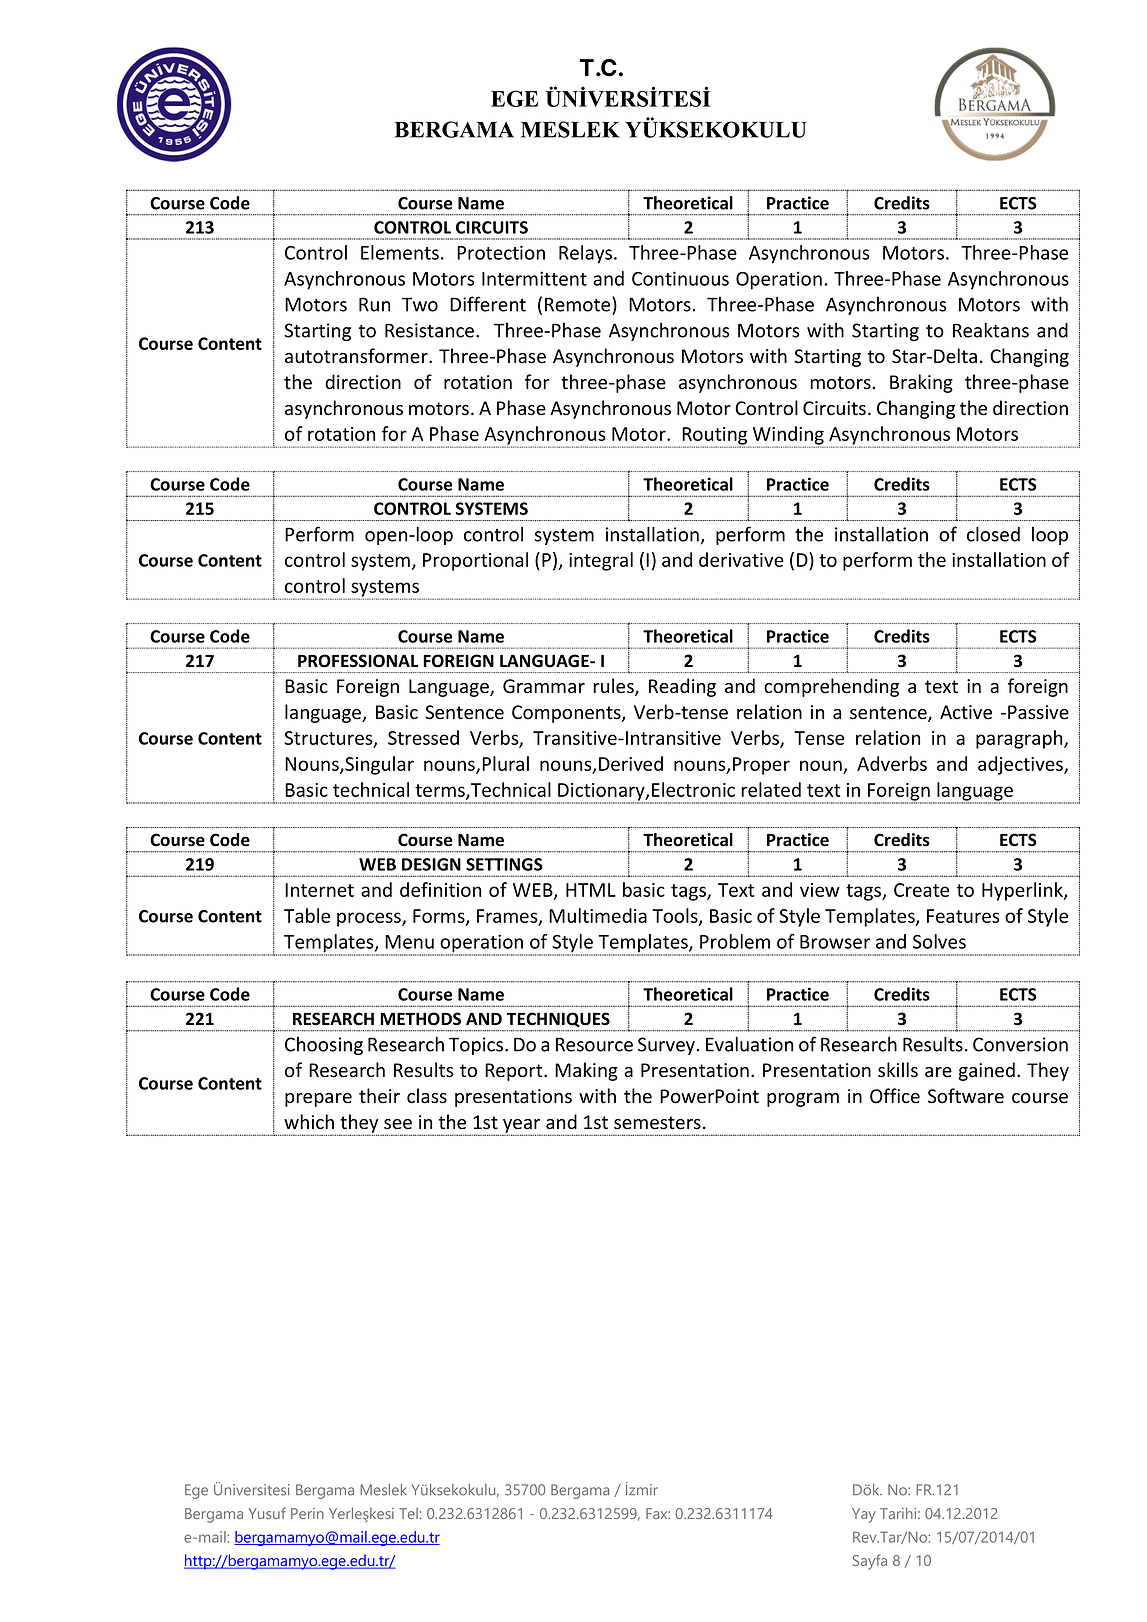 The height and width of the document is (1622, 1147). I want to click on their, so click(379, 1096).
